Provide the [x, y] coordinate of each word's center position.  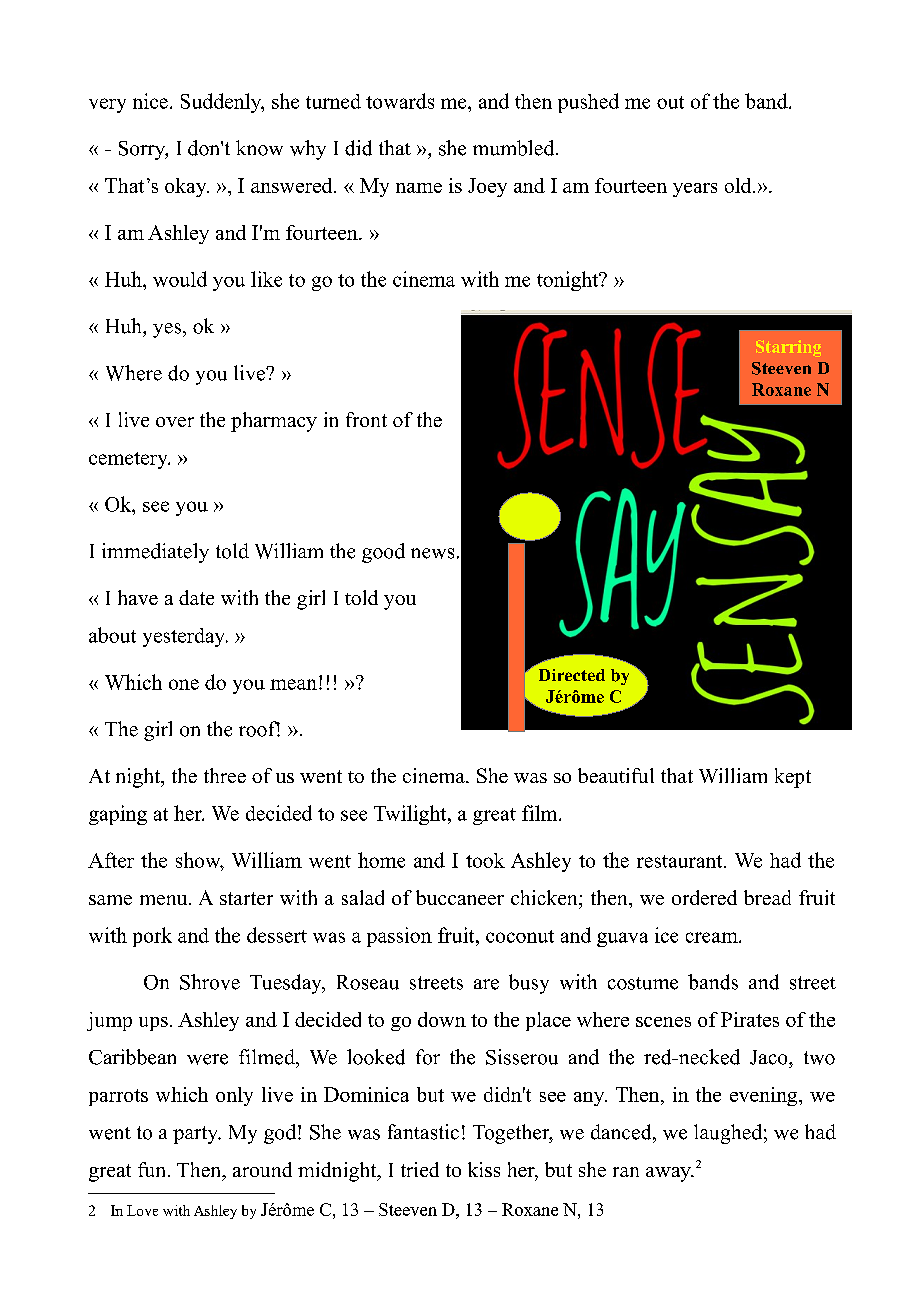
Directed [572, 675]
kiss [484, 1169]
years [695, 190]
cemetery [129, 460]
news [432, 553]
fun [151, 1169]
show [199, 861]
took [485, 860]
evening [765, 1096]
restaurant [681, 861]
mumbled [515, 148]
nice [150, 101]
